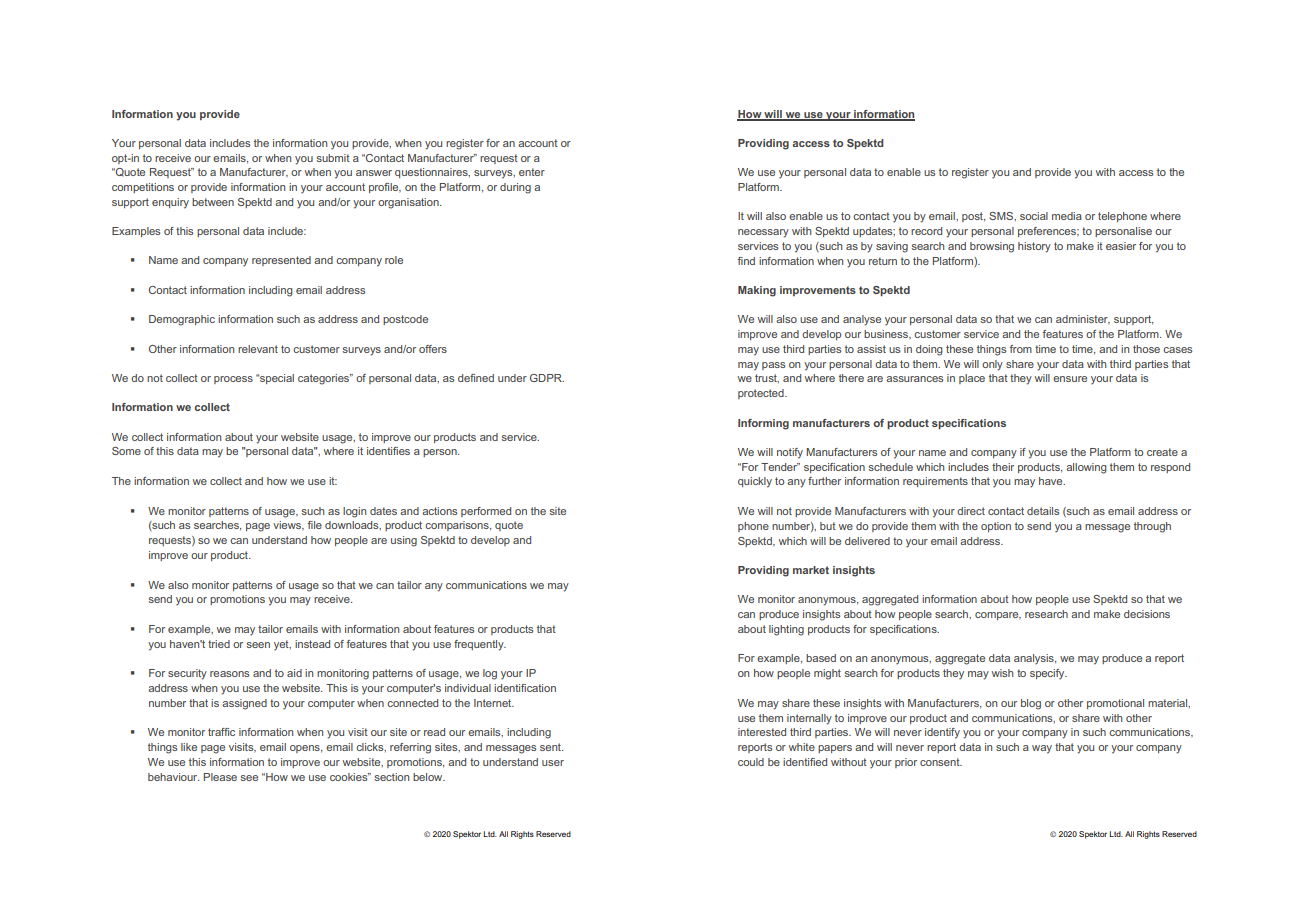 Image resolution: width=1308 pixels, height=924 pixels. What do you see at coordinates (1067, 216) in the image?
I see `media` at bounding box center [1067, 216].
